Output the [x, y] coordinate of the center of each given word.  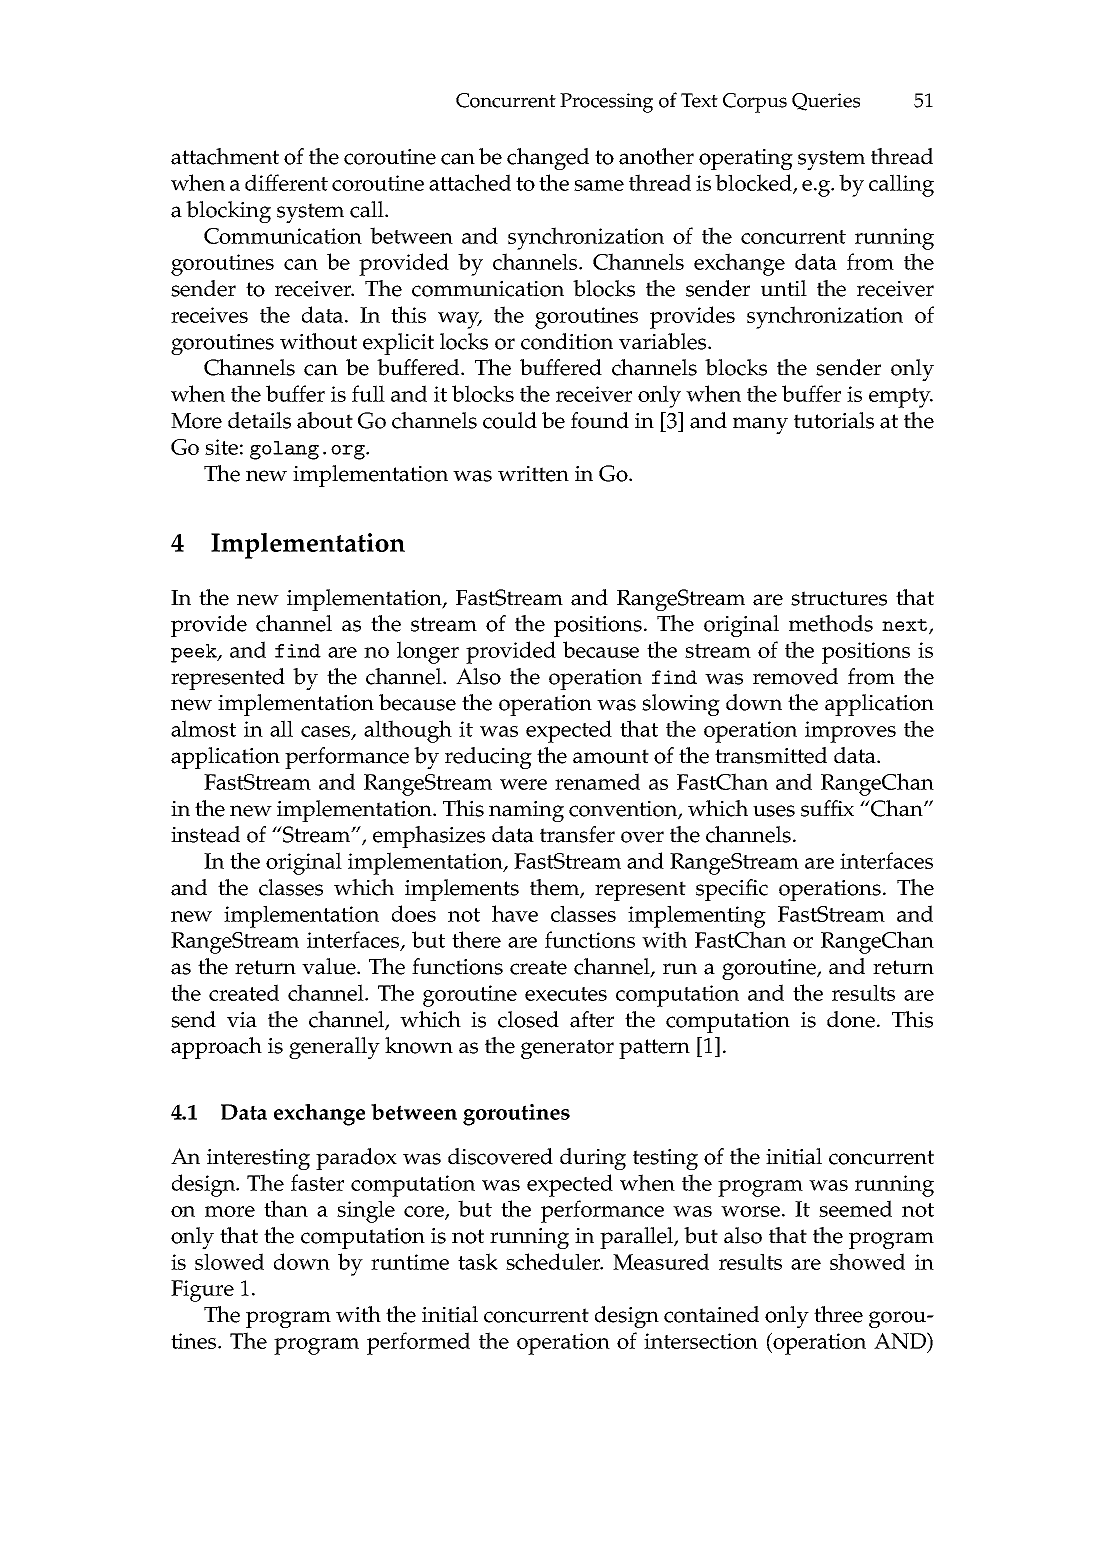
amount [611, 756]
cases [327, 732]
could [510, 420]
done [852, 1019]
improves [850, 732]
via [242, 1020]
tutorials [834, 420]
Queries [826, 102]
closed [528, 1019]
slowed [229, 1261]
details [259, 420]
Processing [606, 103]
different [286, 182]
